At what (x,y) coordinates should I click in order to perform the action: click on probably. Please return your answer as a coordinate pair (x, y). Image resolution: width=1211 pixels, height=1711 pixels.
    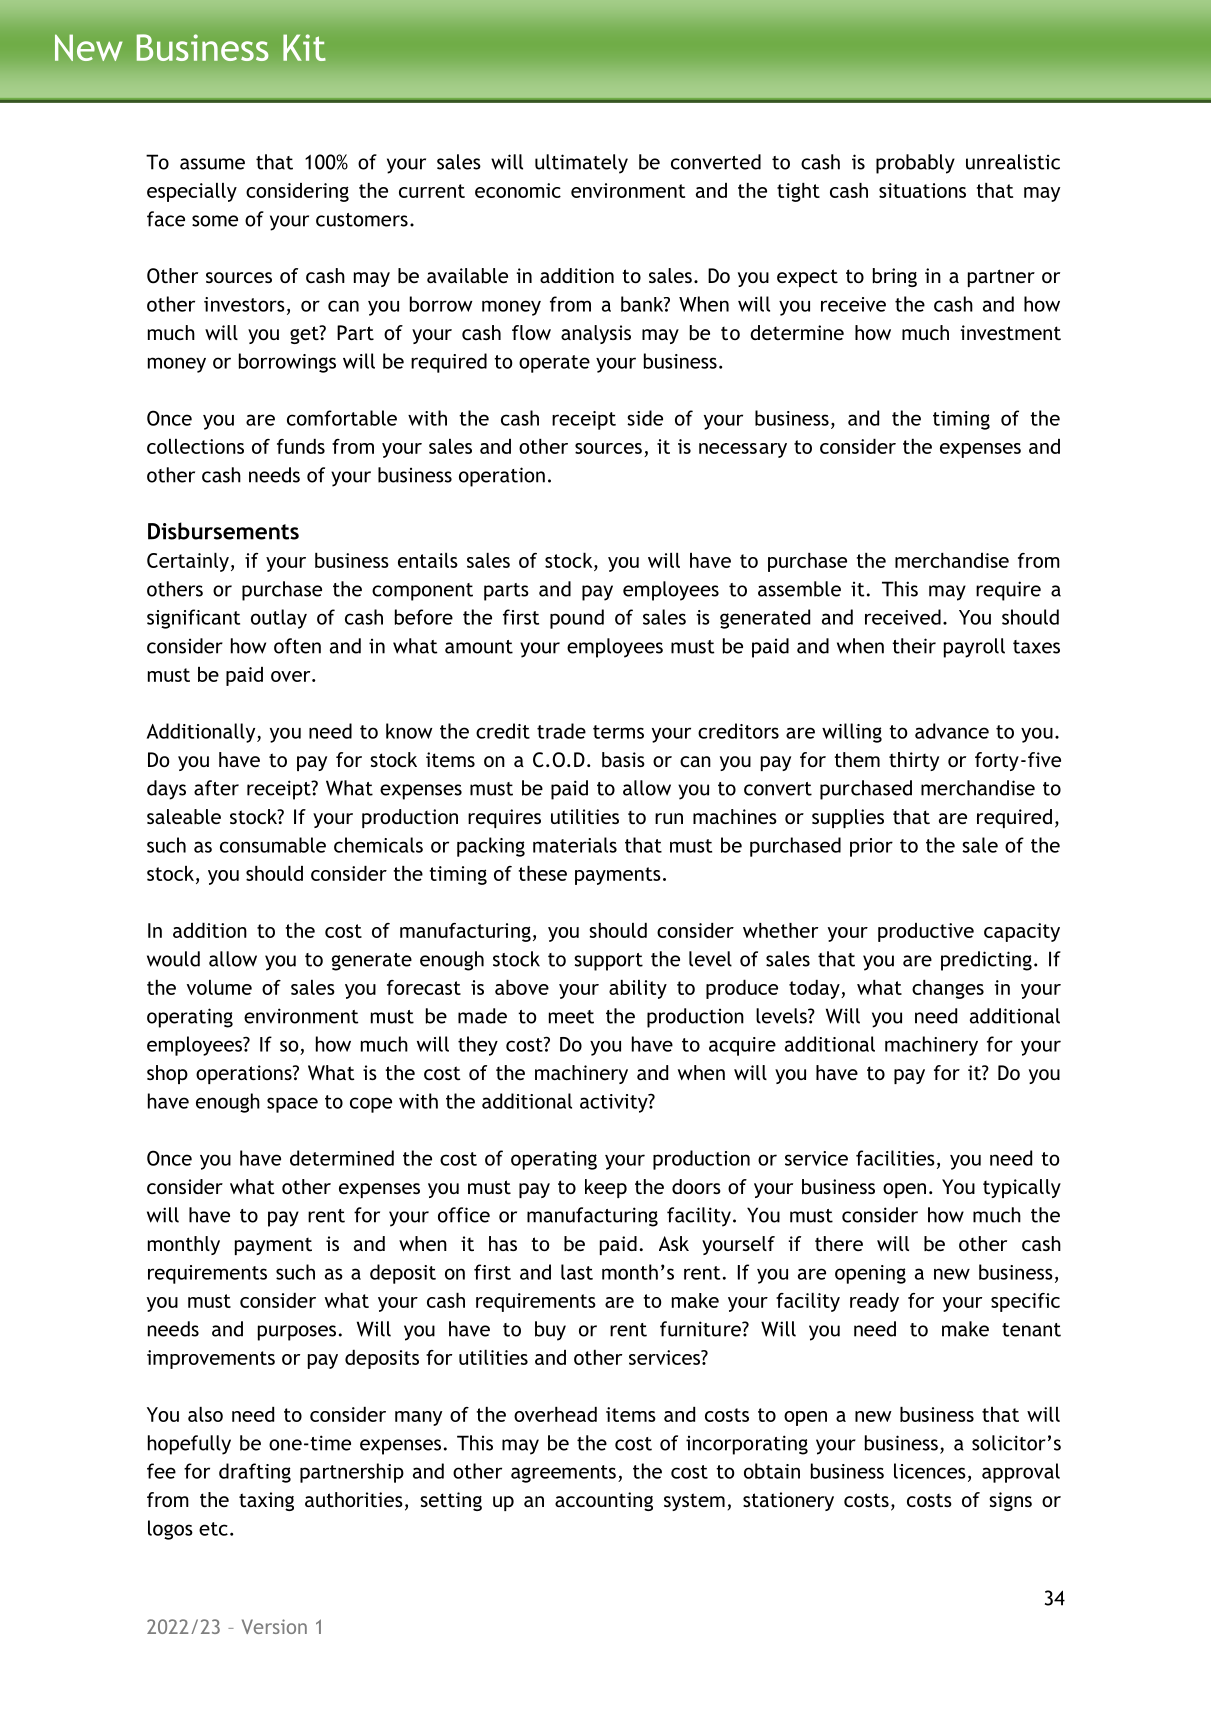
    Looking at the image, I should click on (915, 164).
